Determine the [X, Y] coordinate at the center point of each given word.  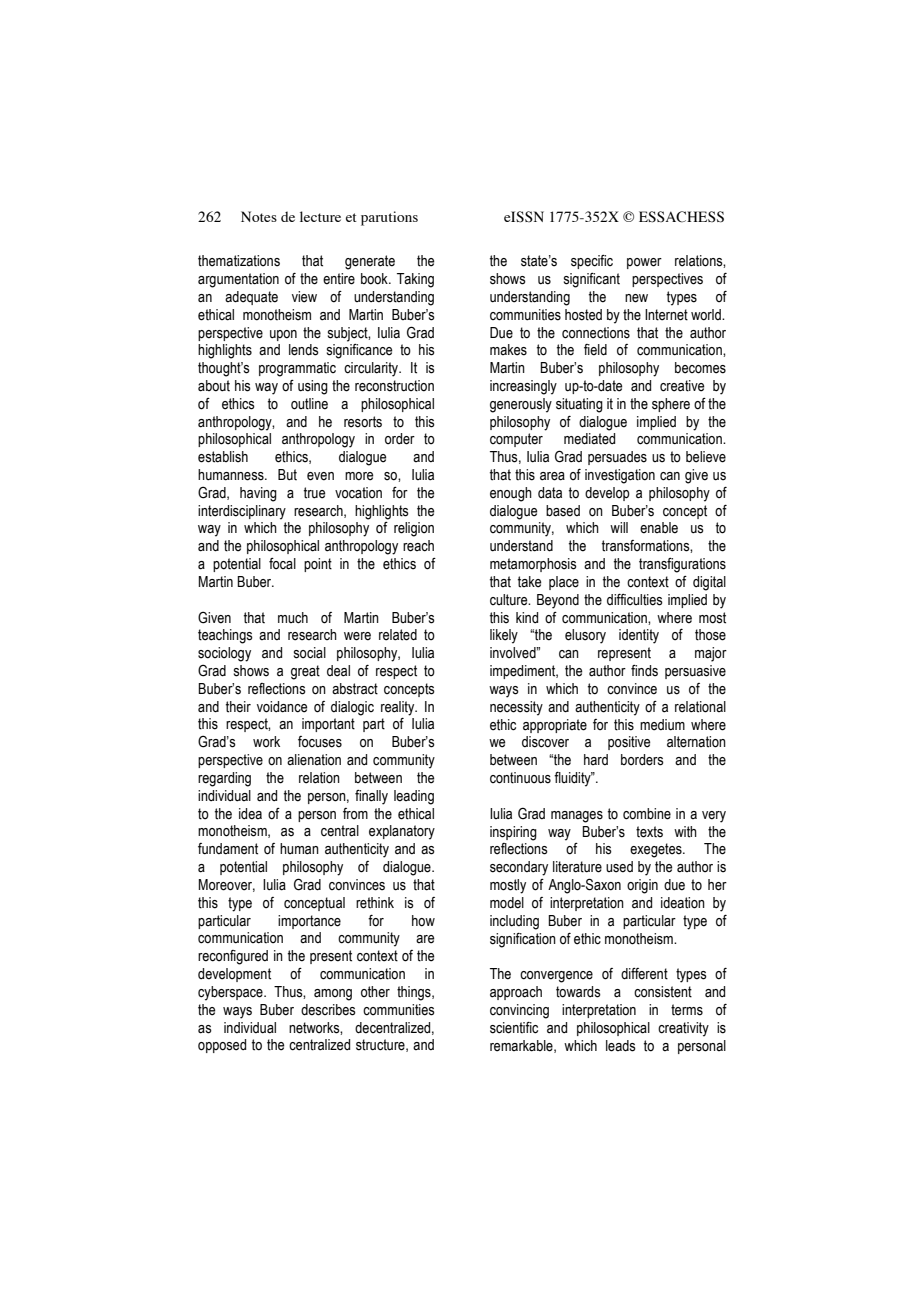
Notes [259, 216]
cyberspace [231, 993]
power [644, 263]
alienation [314, 760]
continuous [520, 778]
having [258, 494]
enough [511, 494]
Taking [415, 280]
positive [629, 743]
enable [659, 528]
